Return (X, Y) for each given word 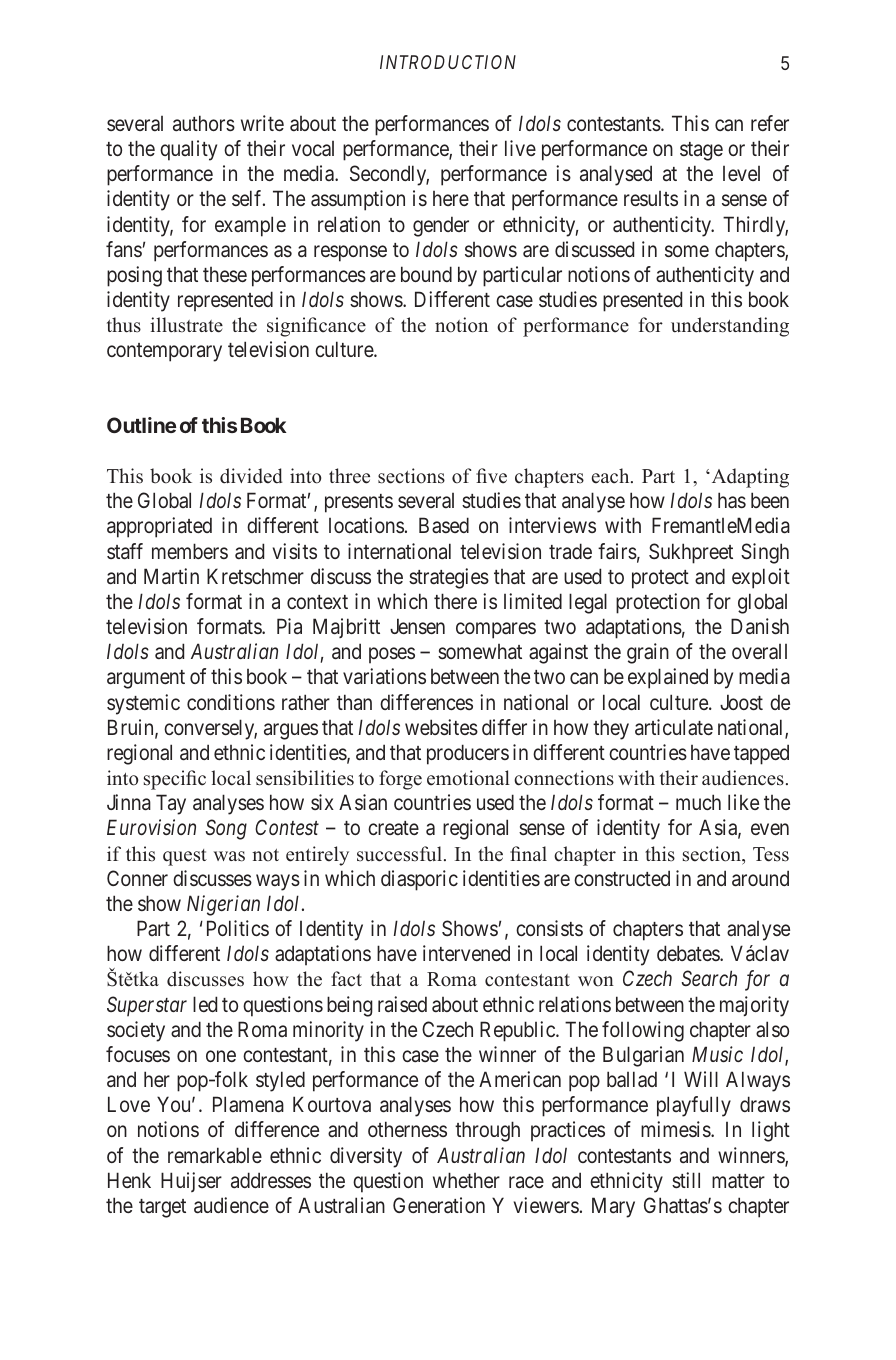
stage (701, 151)
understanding (730, 327)
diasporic (419, 880)
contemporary (164, 352)
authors (204, 123)
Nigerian (223, 905)
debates (689, 953)
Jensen (417, 626)
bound (426, 274)
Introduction (448, 62)
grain (648, 653)
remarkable (215, 1155)
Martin (171, 576)
